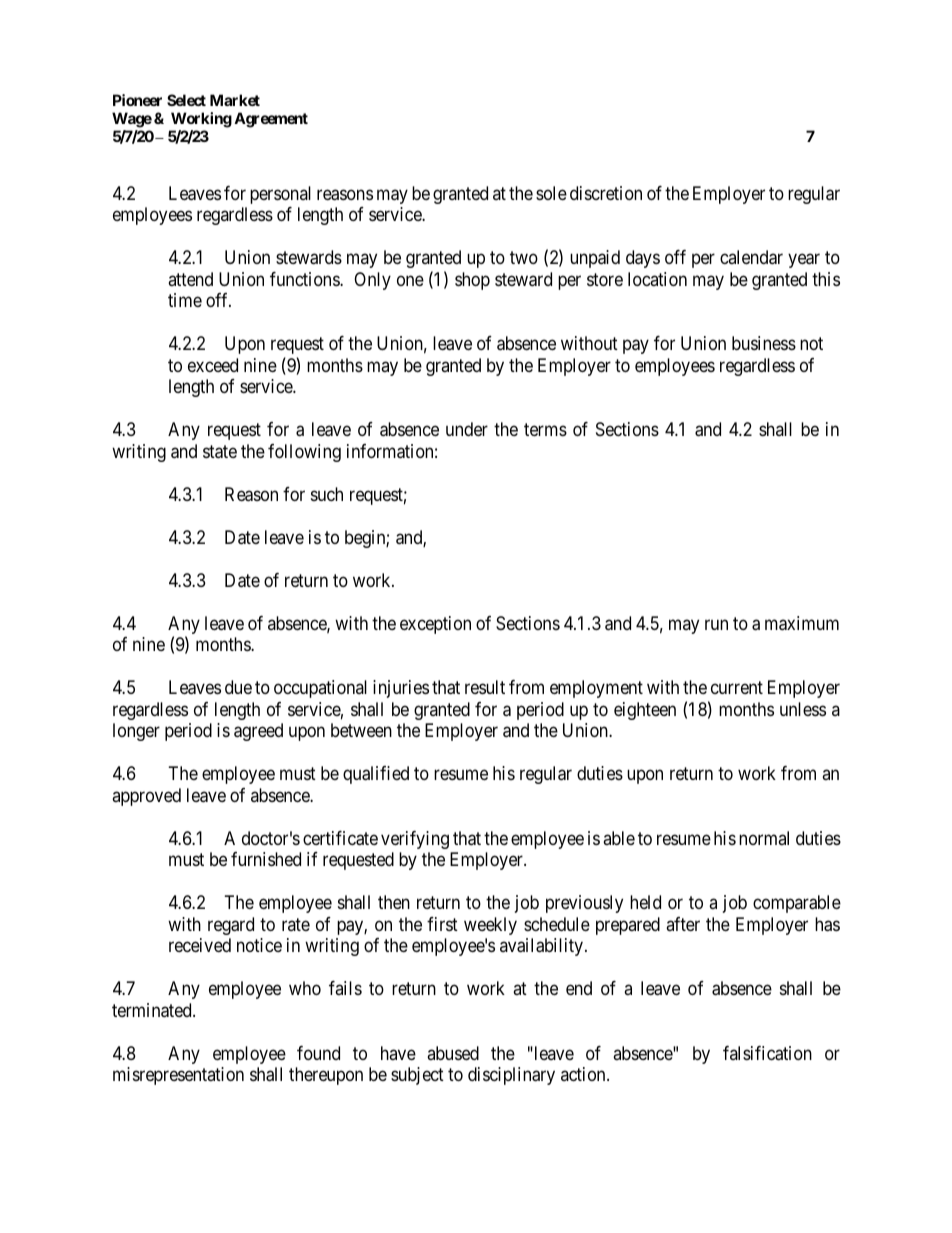  What do you see at coordinates (606, 193) in the screenshot?
I see `discretion` at bounding box center [606, 193].
